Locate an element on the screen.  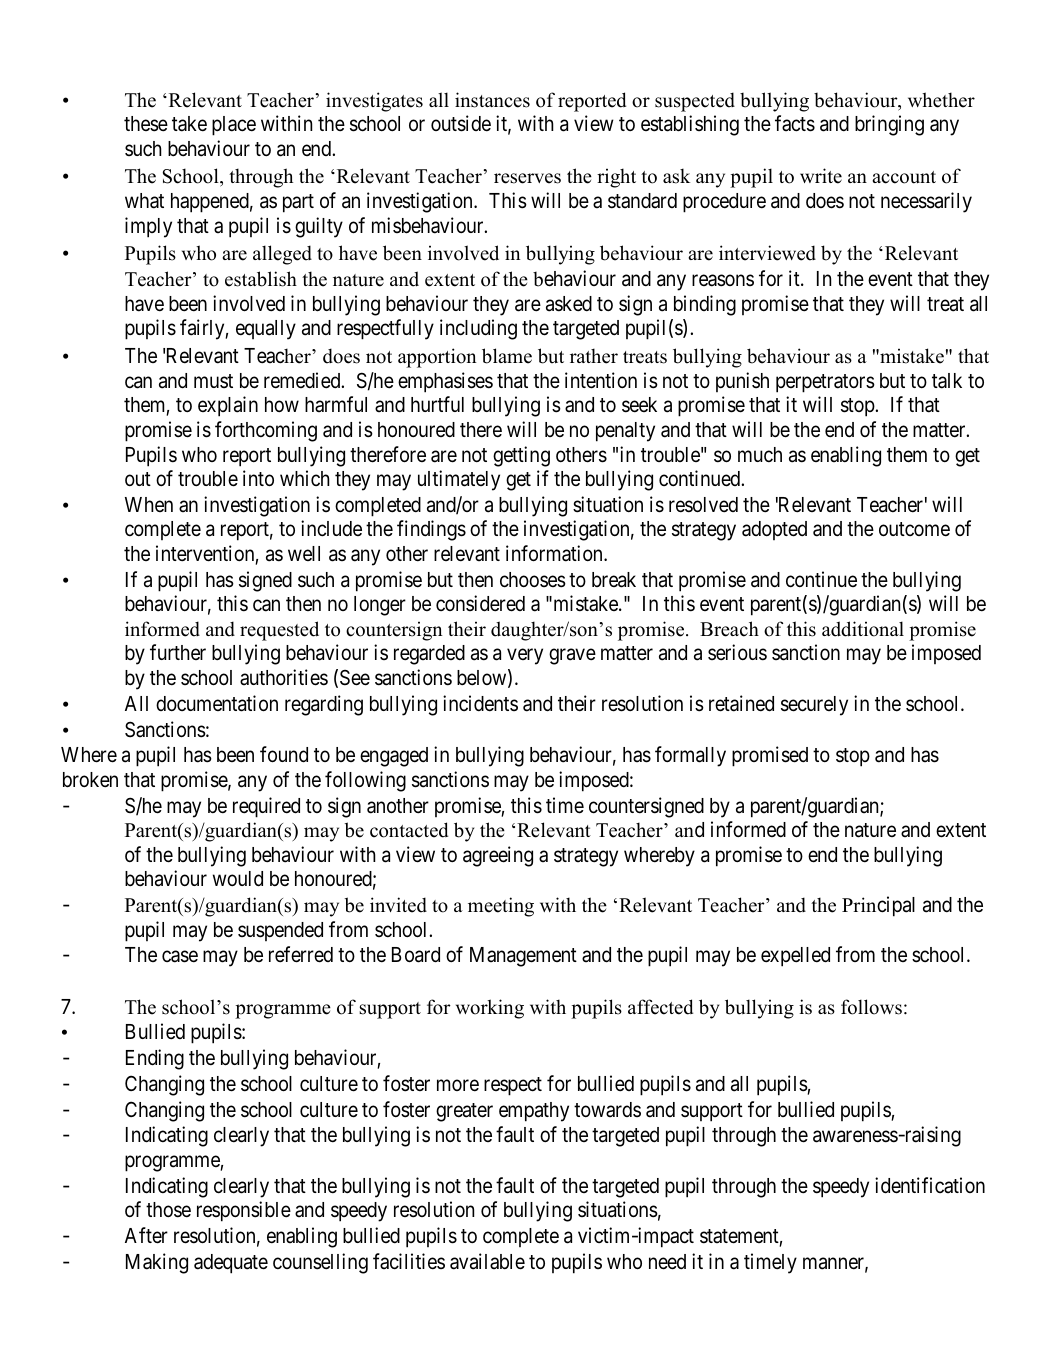
getting is located at coordinates (521, 456).
